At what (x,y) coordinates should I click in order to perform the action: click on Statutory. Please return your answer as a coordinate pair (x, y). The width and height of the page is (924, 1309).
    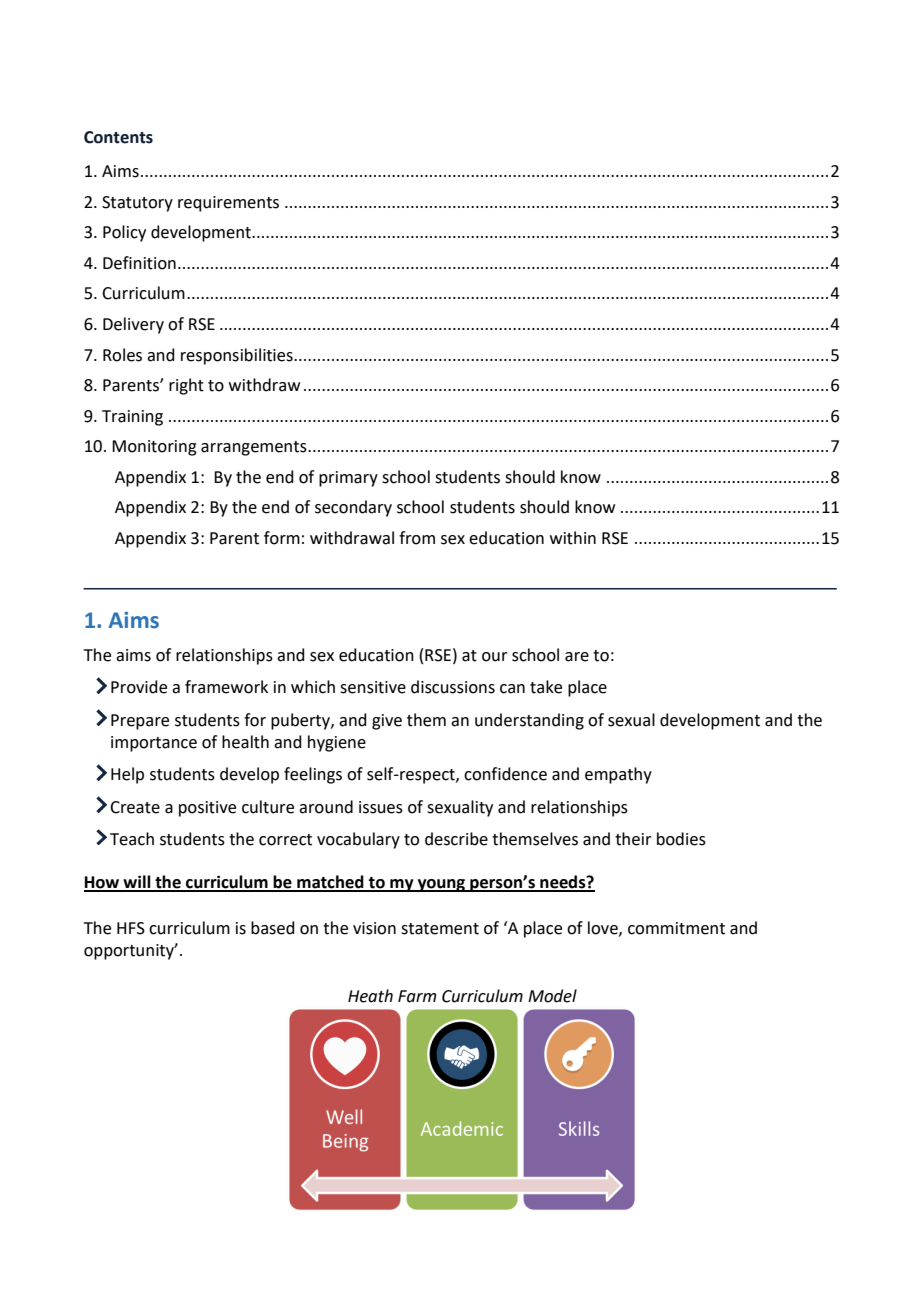
    Looking at the image, I should click on (137, 204).
